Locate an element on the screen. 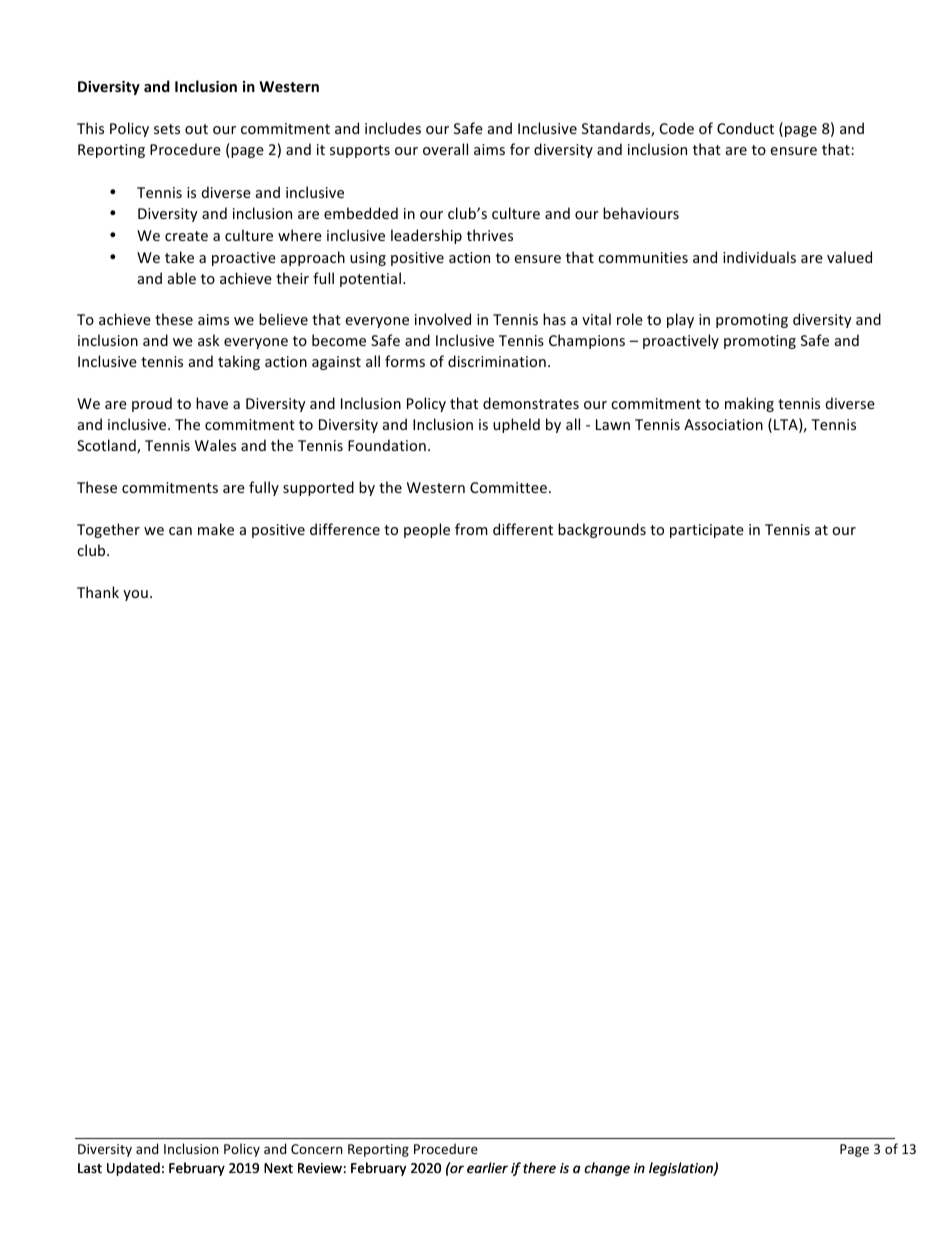 The image size is (952, 1233). you is located at coordinates (135, 595).
